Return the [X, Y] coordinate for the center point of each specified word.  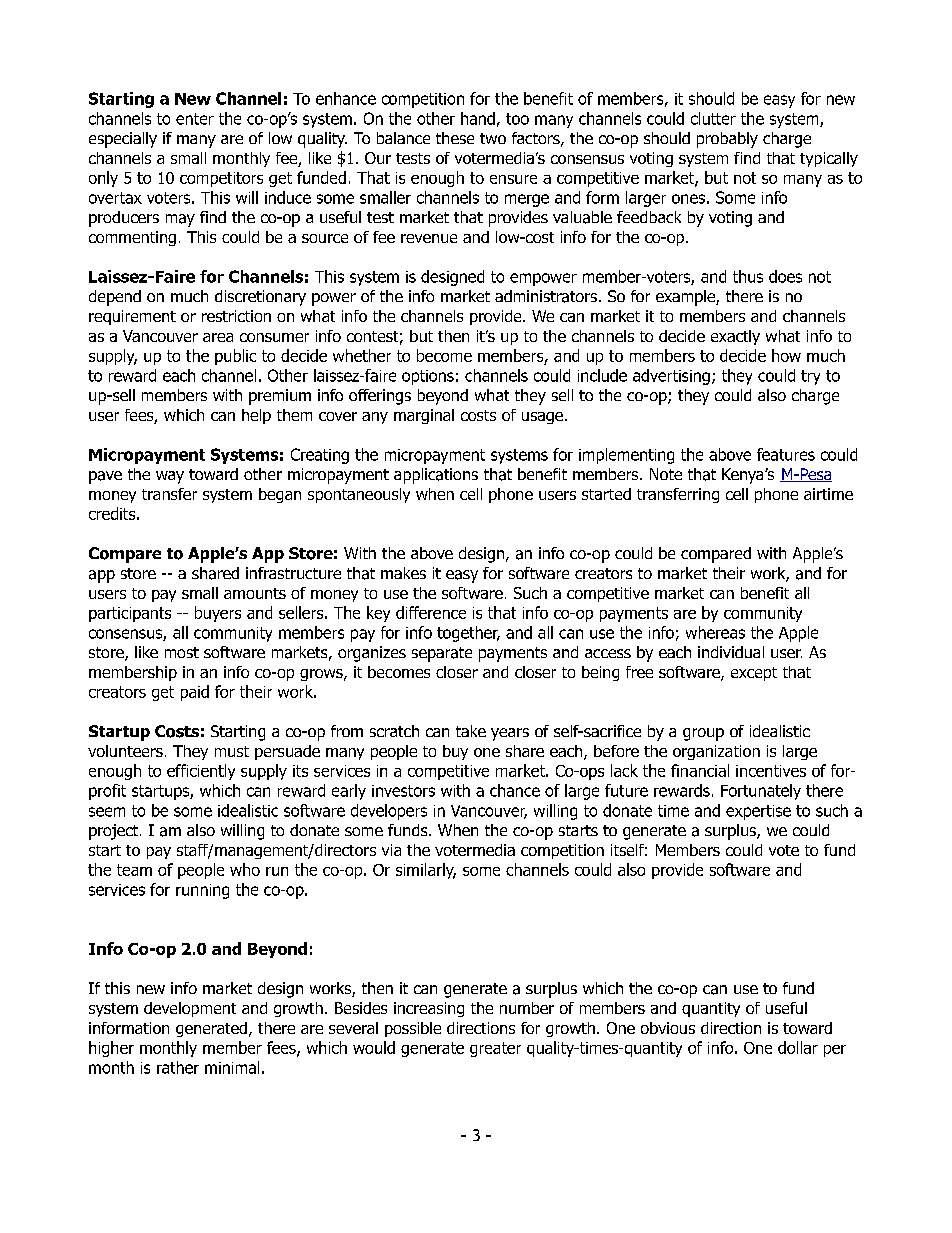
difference [431, 612]
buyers [218, 614]
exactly [735, 337]
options [428, 377]
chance [515, 790]
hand [478, 118]
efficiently [201, 772]
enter [195, 119]
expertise [758, 812]
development [190, 1009]
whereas [715, 632]
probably [727, 140]
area [218, 337]
